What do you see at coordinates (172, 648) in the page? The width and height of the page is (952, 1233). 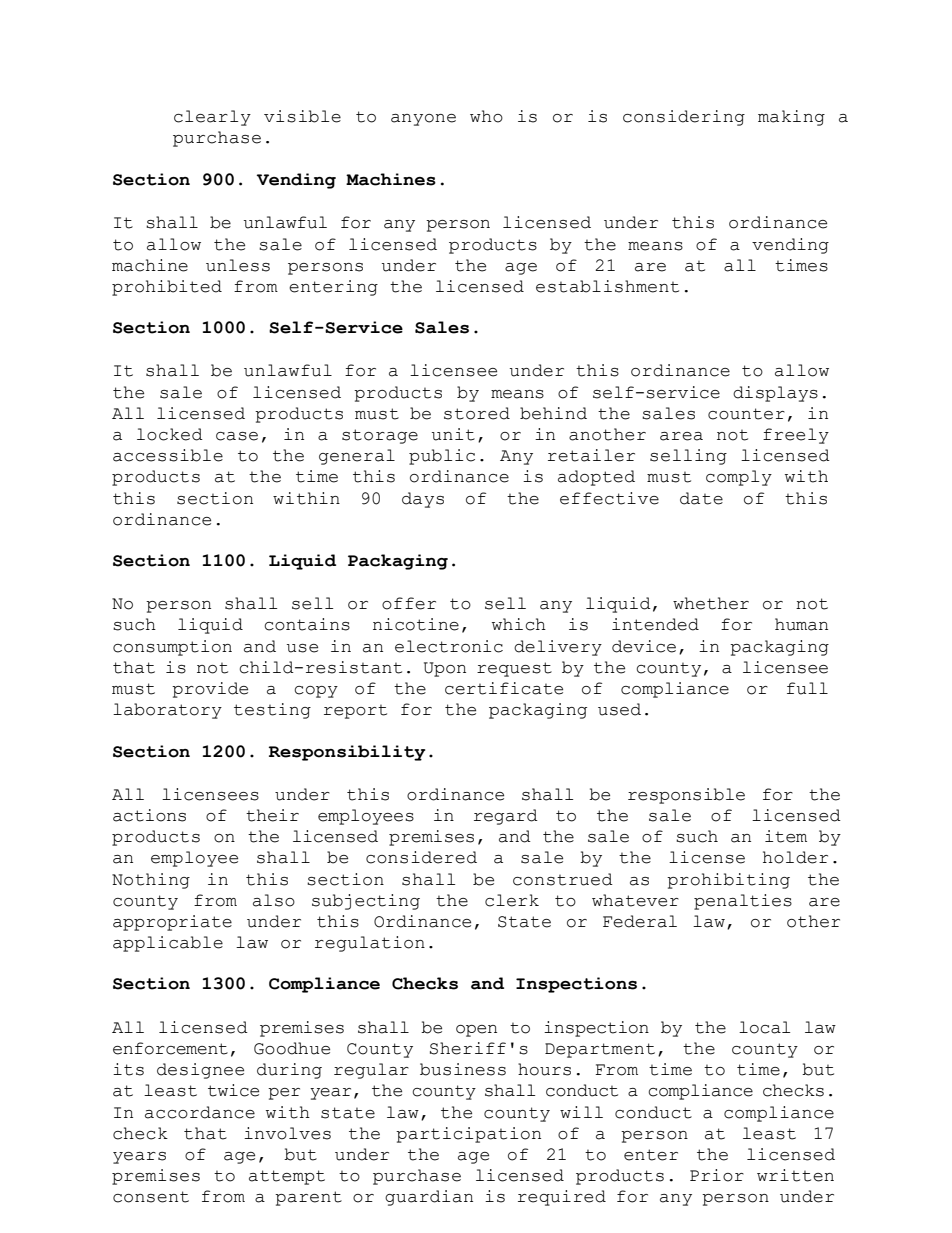 I see `consumption` at bounding box center [172, 648].
